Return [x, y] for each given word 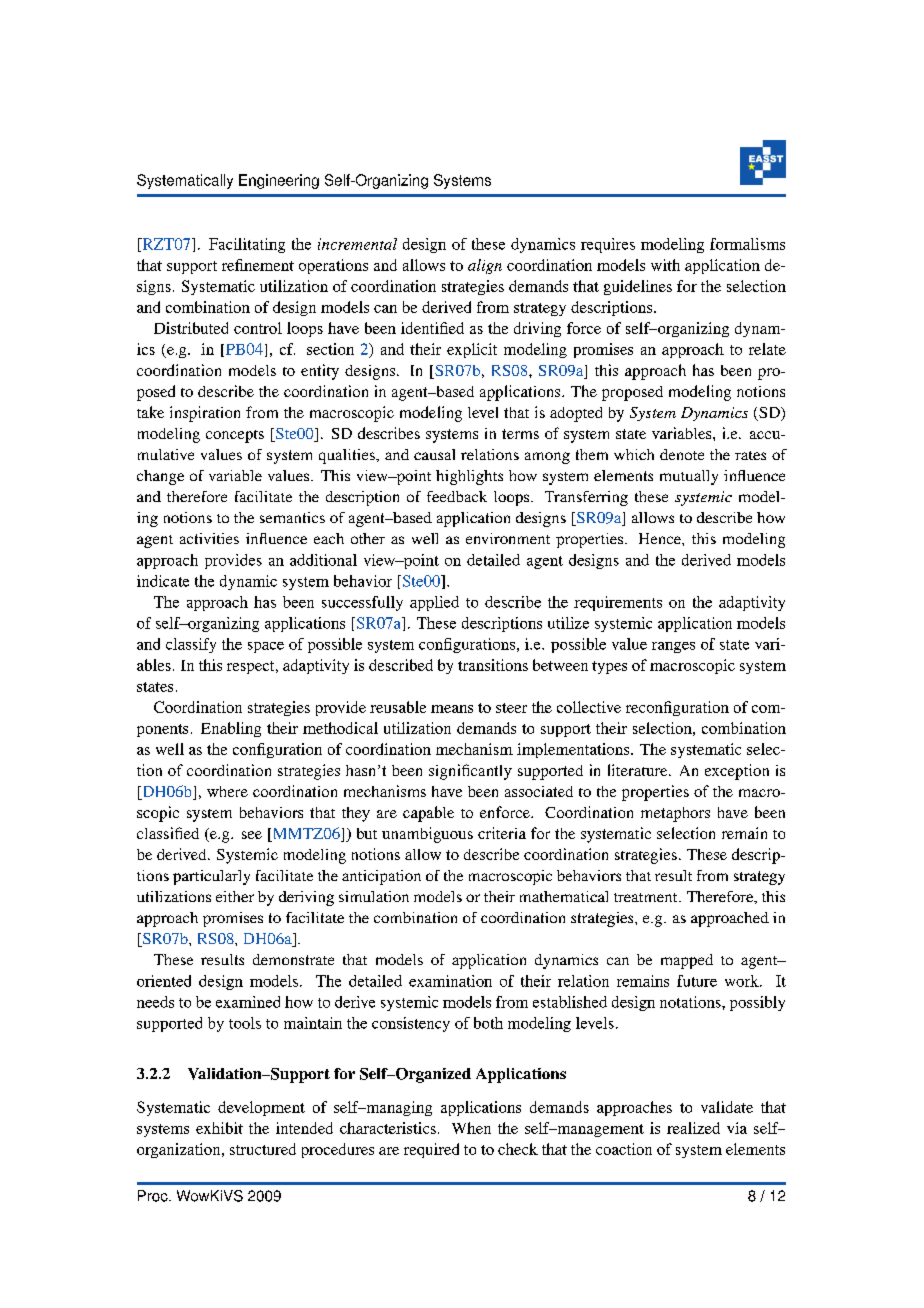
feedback [457, 496]
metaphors [675, 814]
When [471, 1128]
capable [428, 814]
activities [209, 538]
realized [693, 1128]
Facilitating [247, 245]
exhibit [219, 1128]
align [485, 266]
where [227, 791]
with [665, 265]
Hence [661, 538]
